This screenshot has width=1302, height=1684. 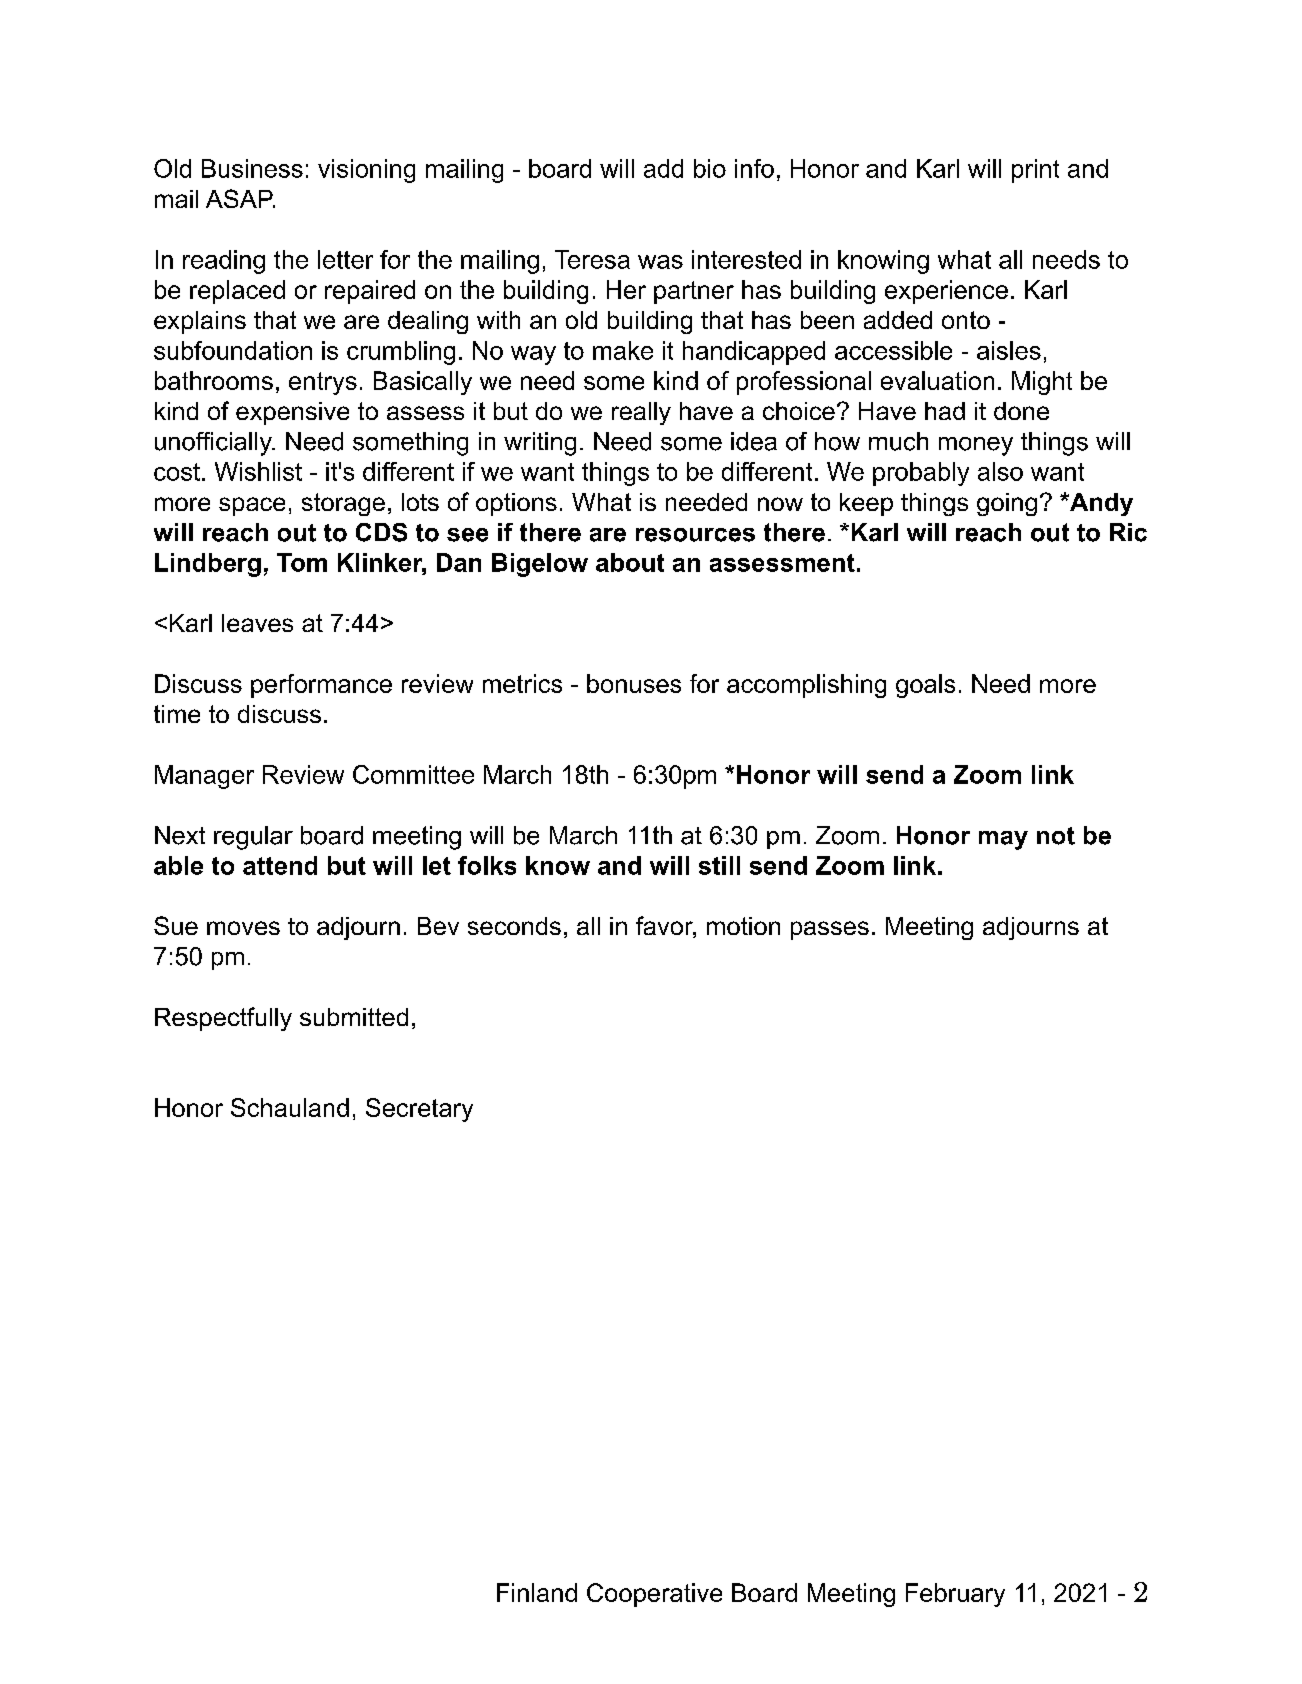 I want to click on February, so click(x=955, y=1595).
